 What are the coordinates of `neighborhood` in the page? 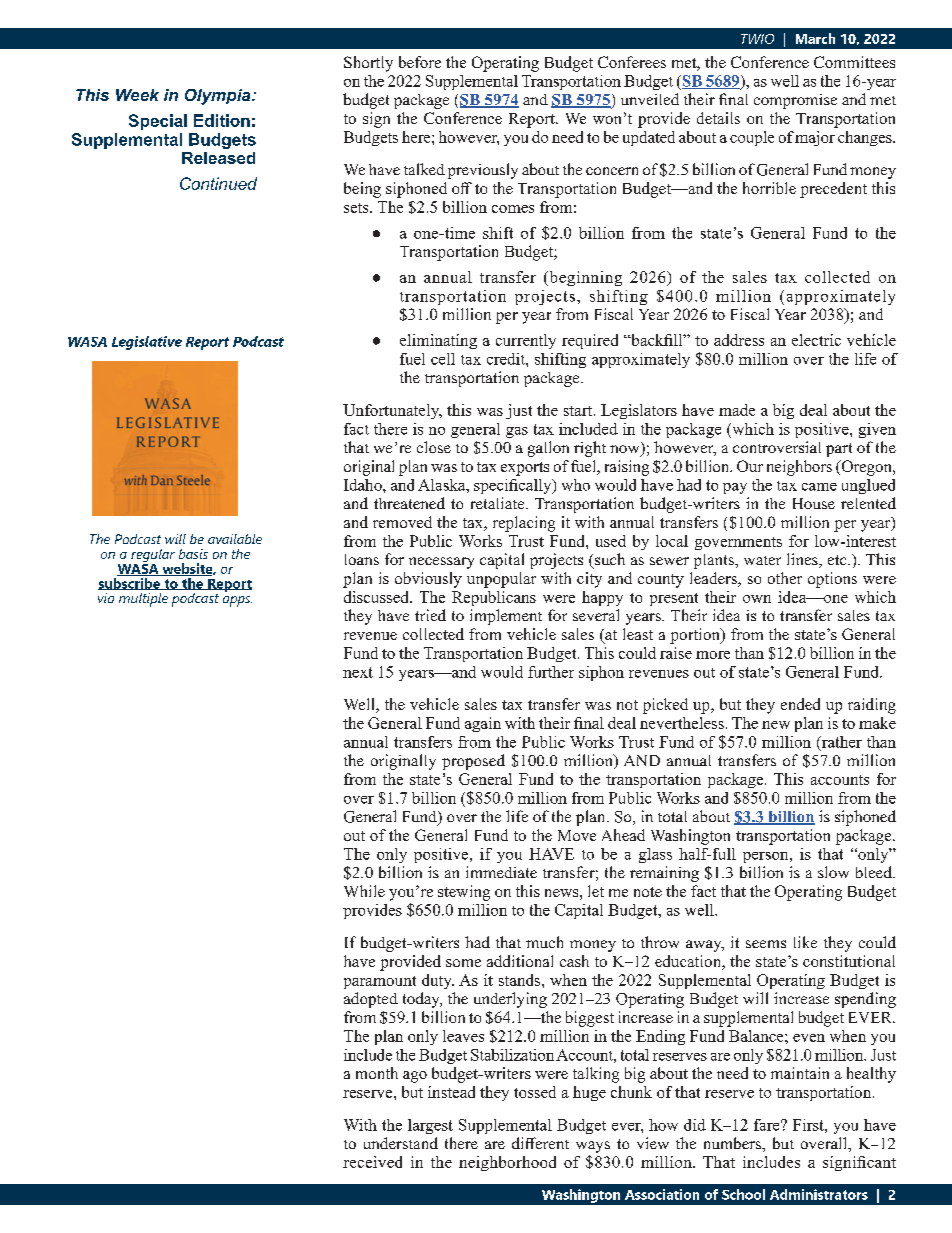 It's located at (507, 1163).
